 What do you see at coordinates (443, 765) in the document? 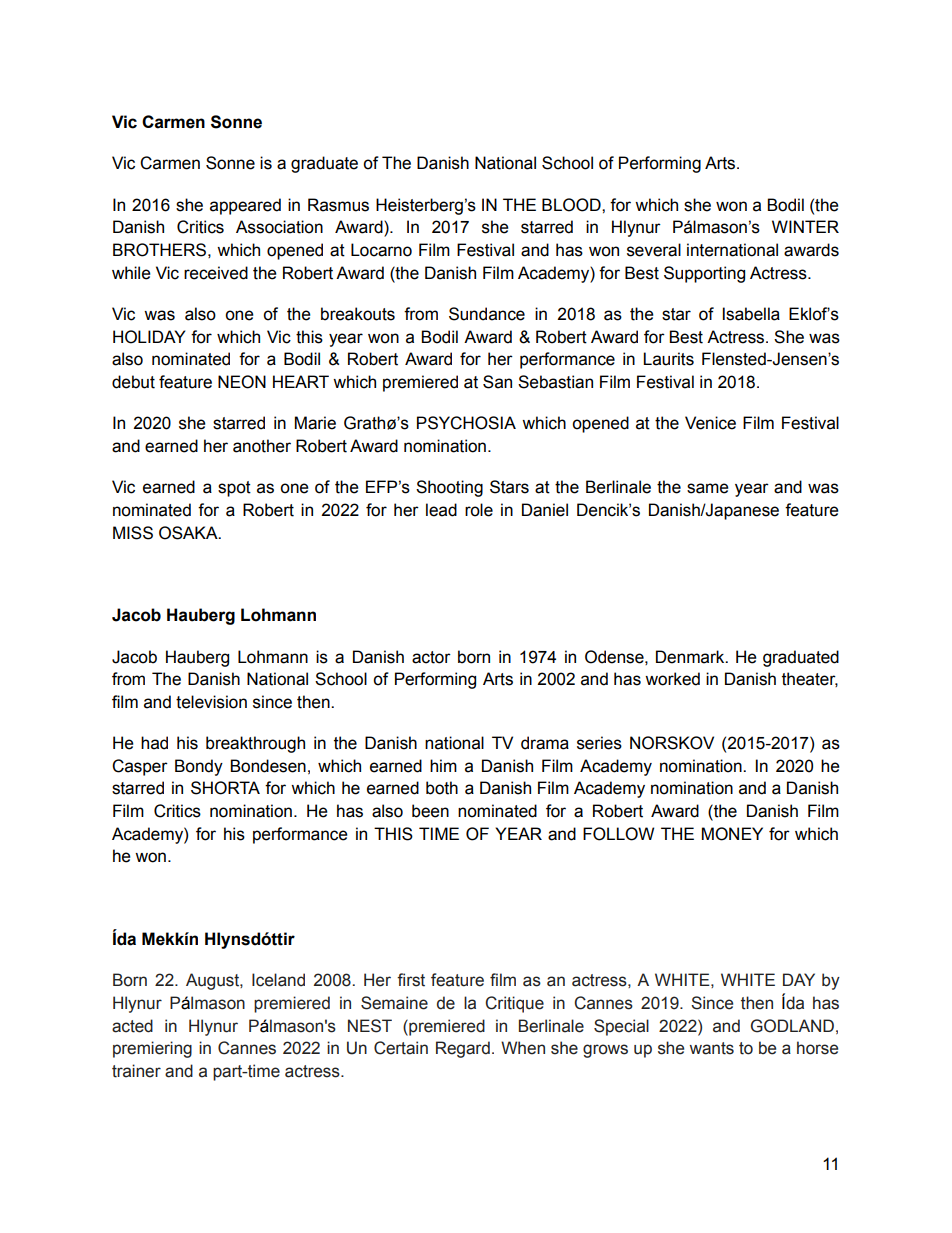
I see `him` at bounding box center [443, 765].
